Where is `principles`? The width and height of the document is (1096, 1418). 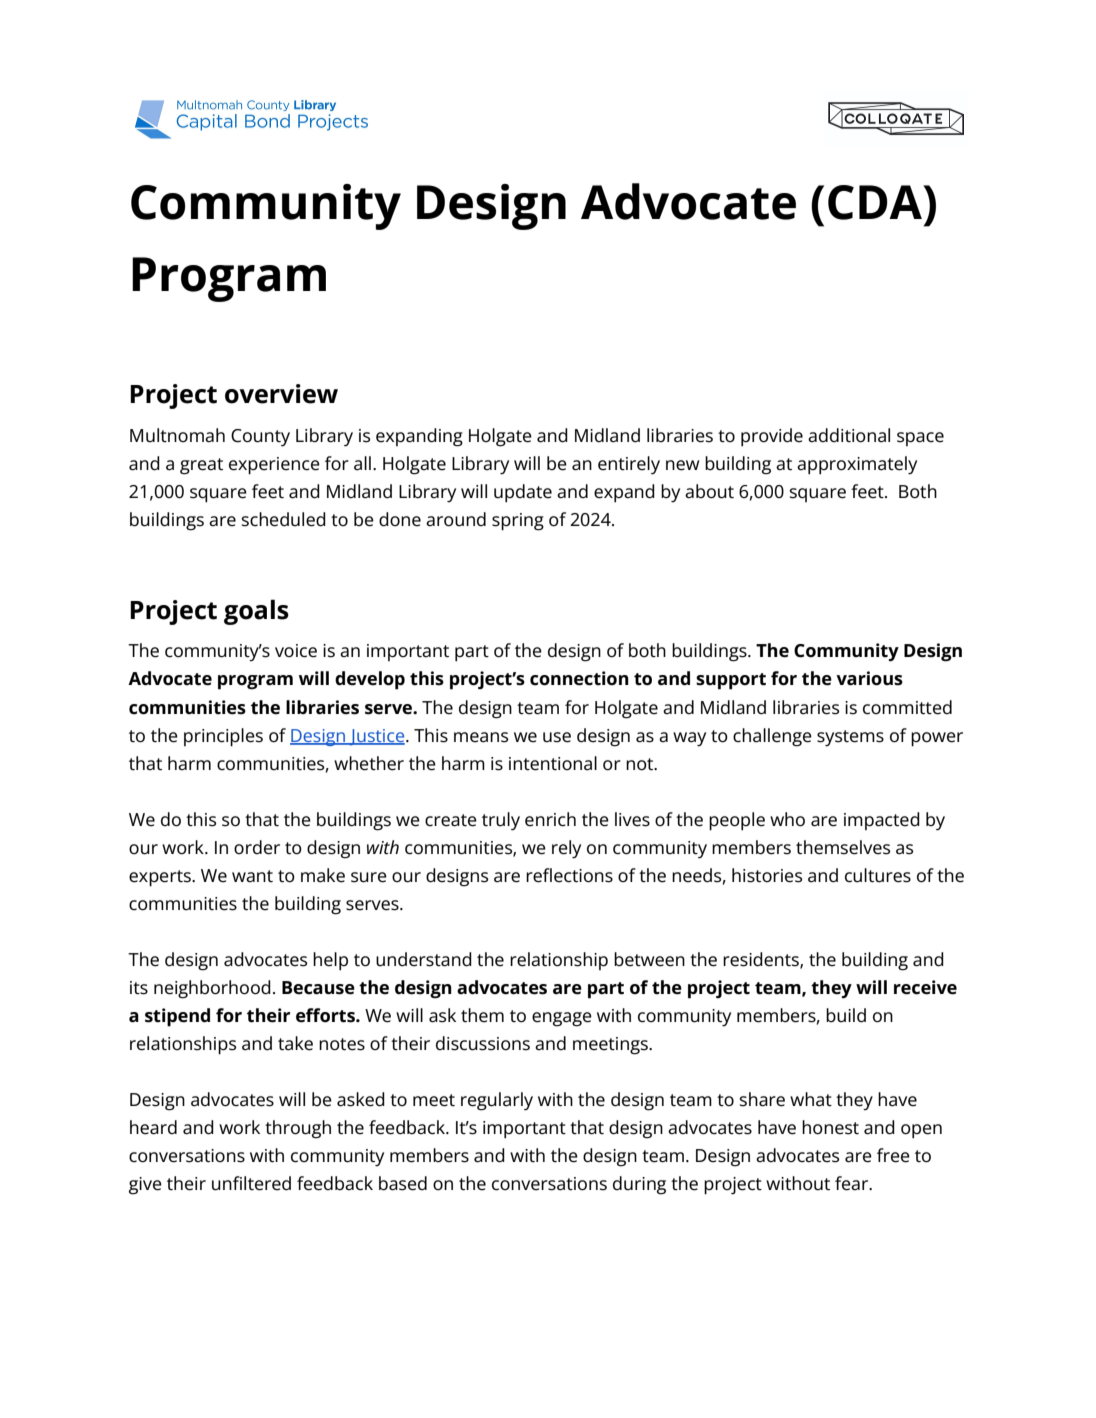 principles is located at coordinates (223, 737).
